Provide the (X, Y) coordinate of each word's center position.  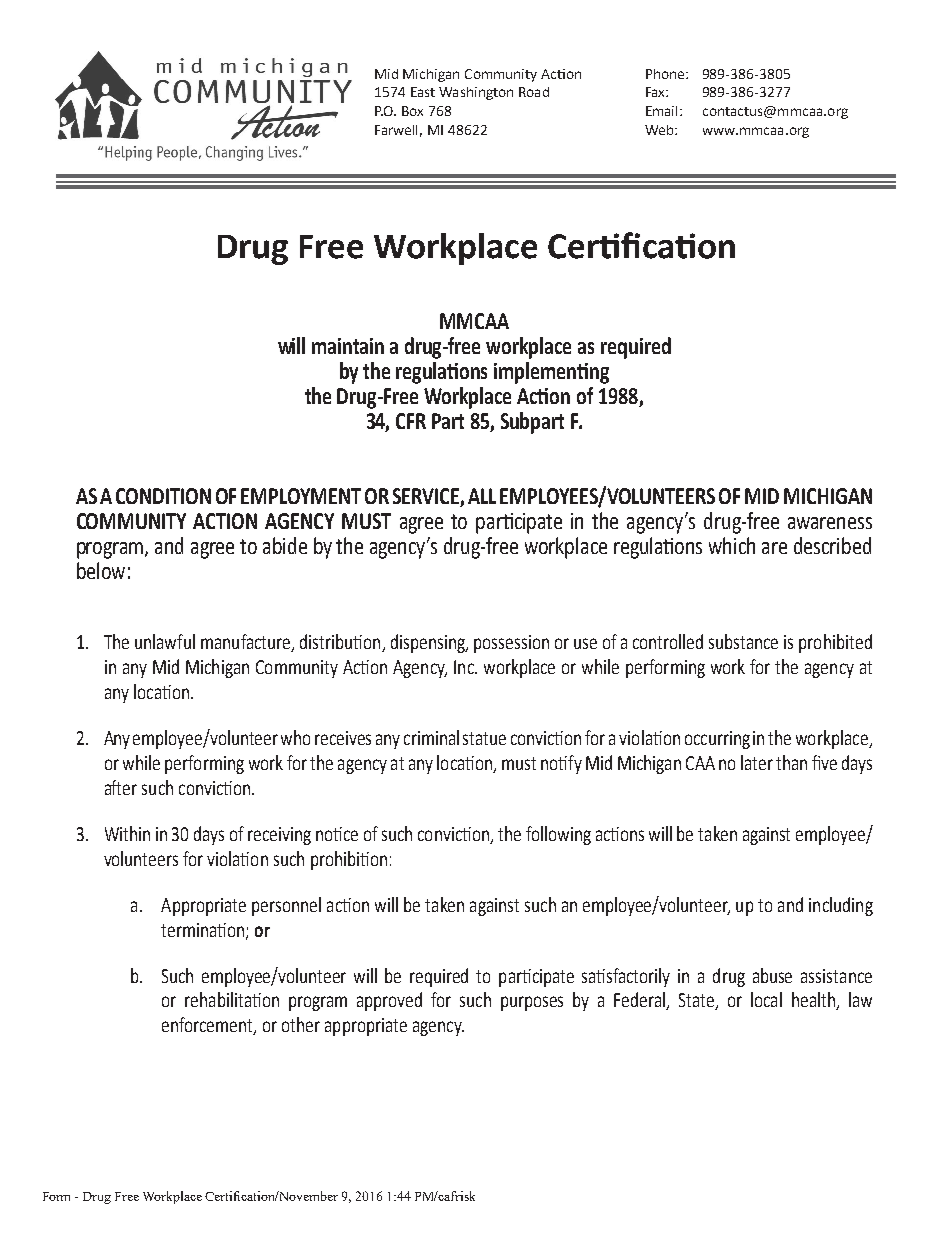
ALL (482, 496)
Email (661, 111)
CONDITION (163, 496)
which (732, 545)
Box (412, 111)
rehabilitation (232, 999)
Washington (476, 93)
